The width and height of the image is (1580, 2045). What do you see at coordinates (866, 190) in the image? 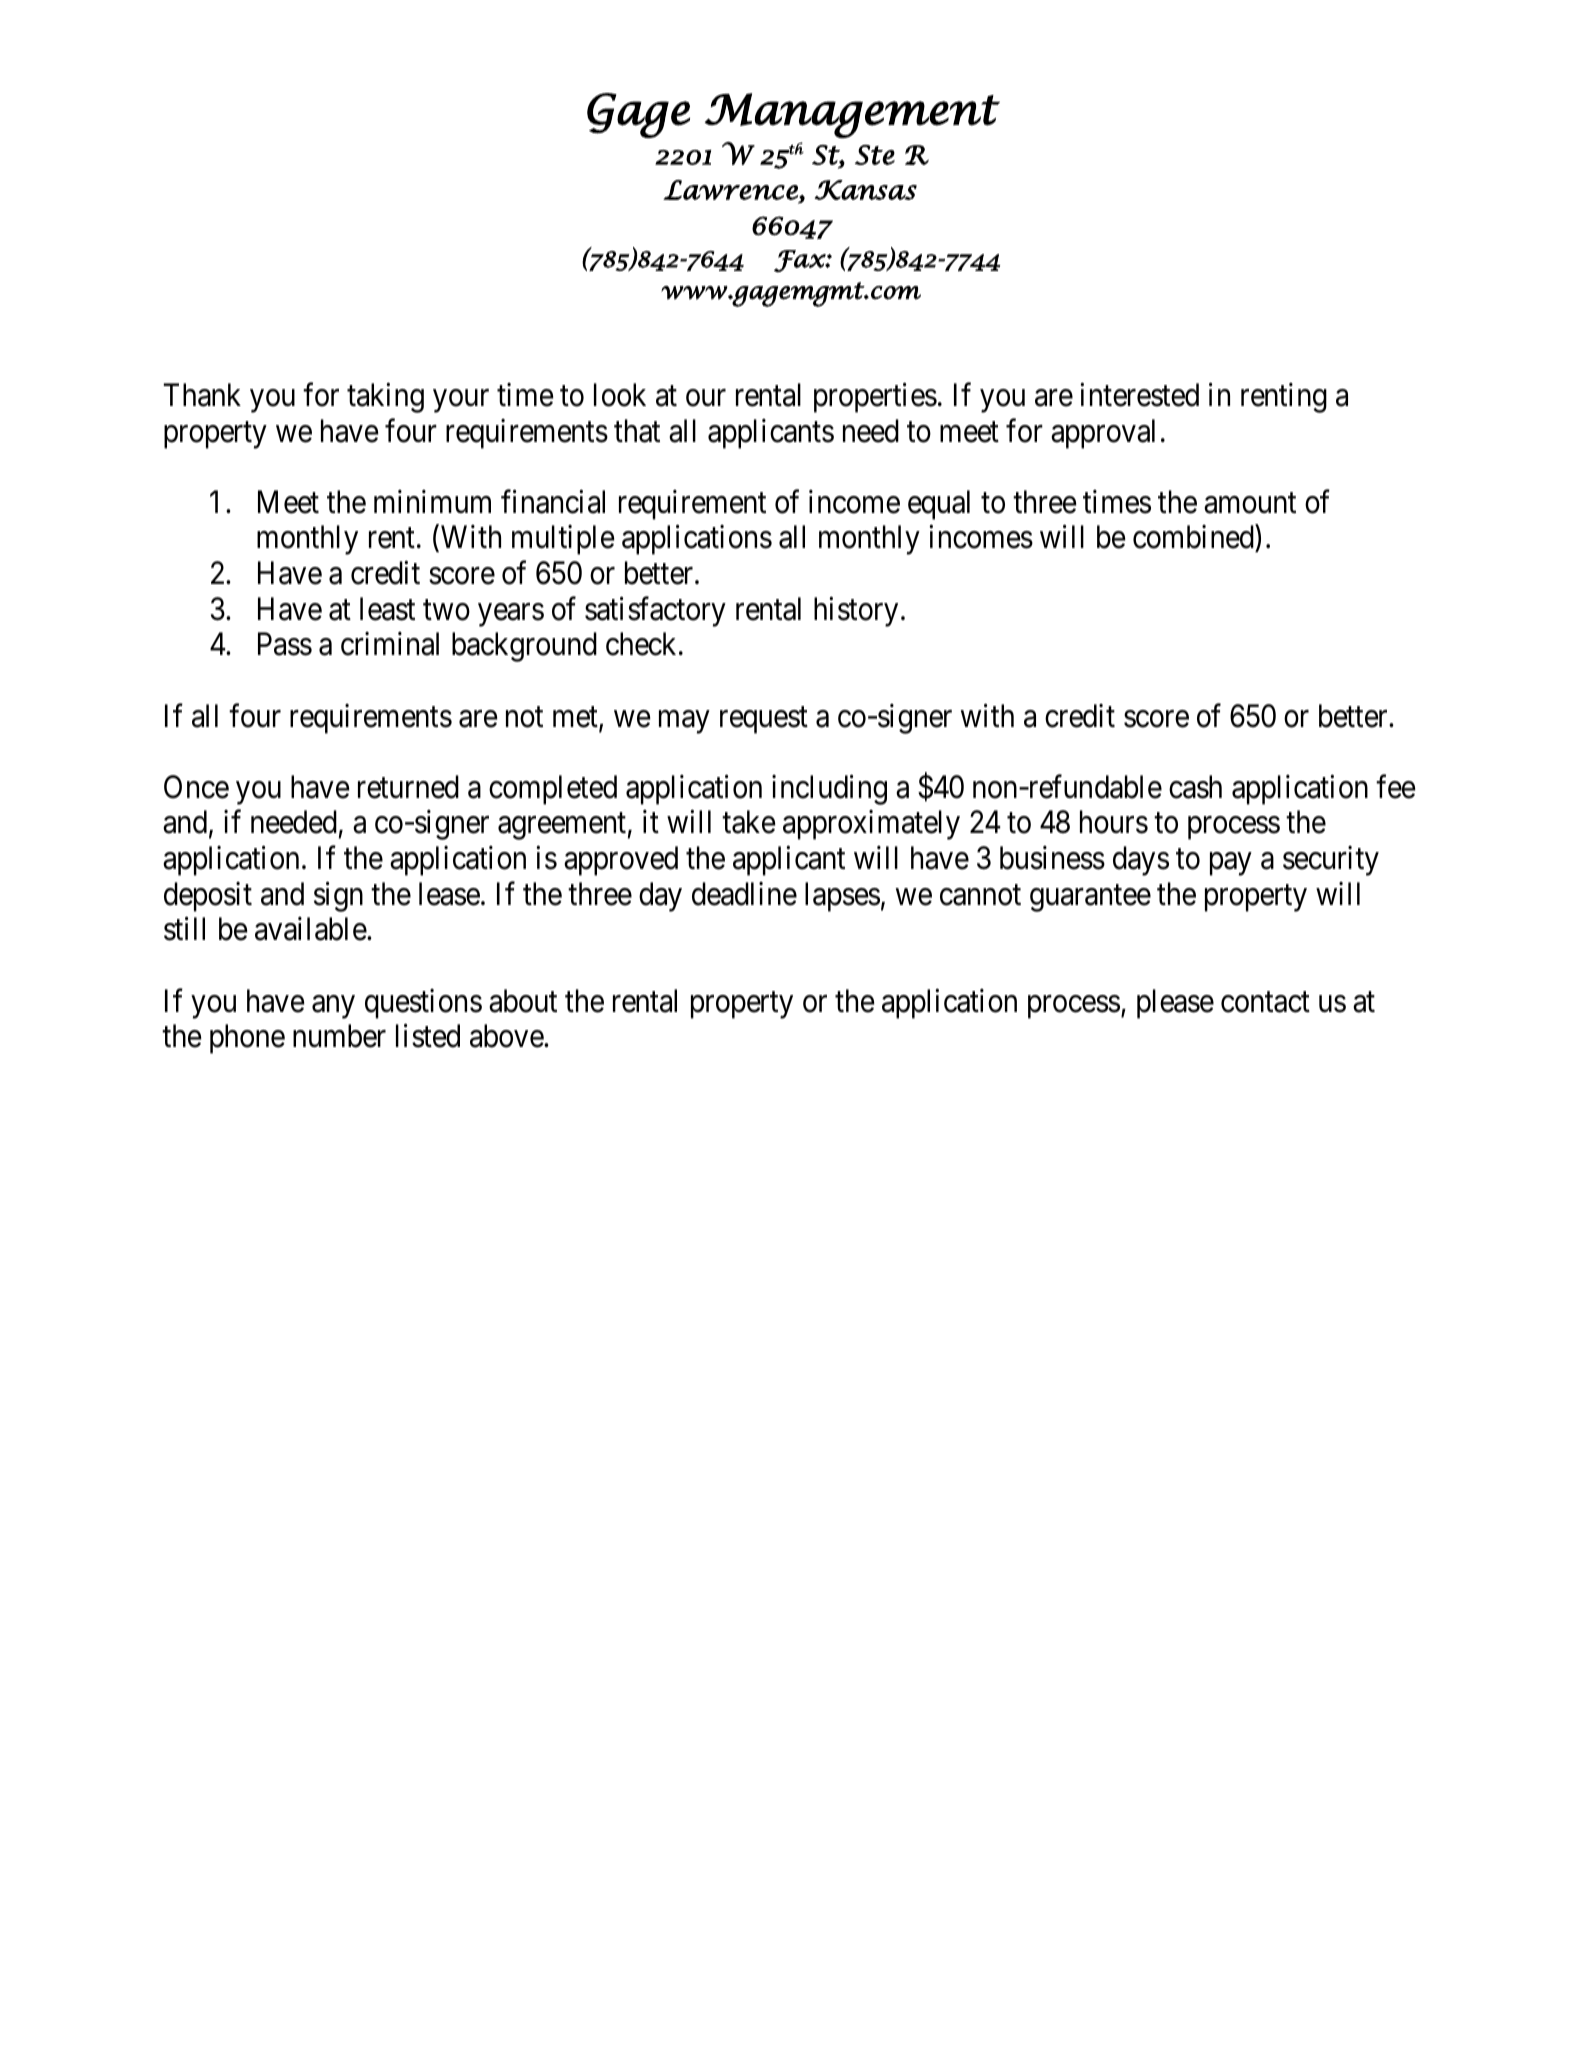
I see `Kansas` at bounding box center [866, 190].
